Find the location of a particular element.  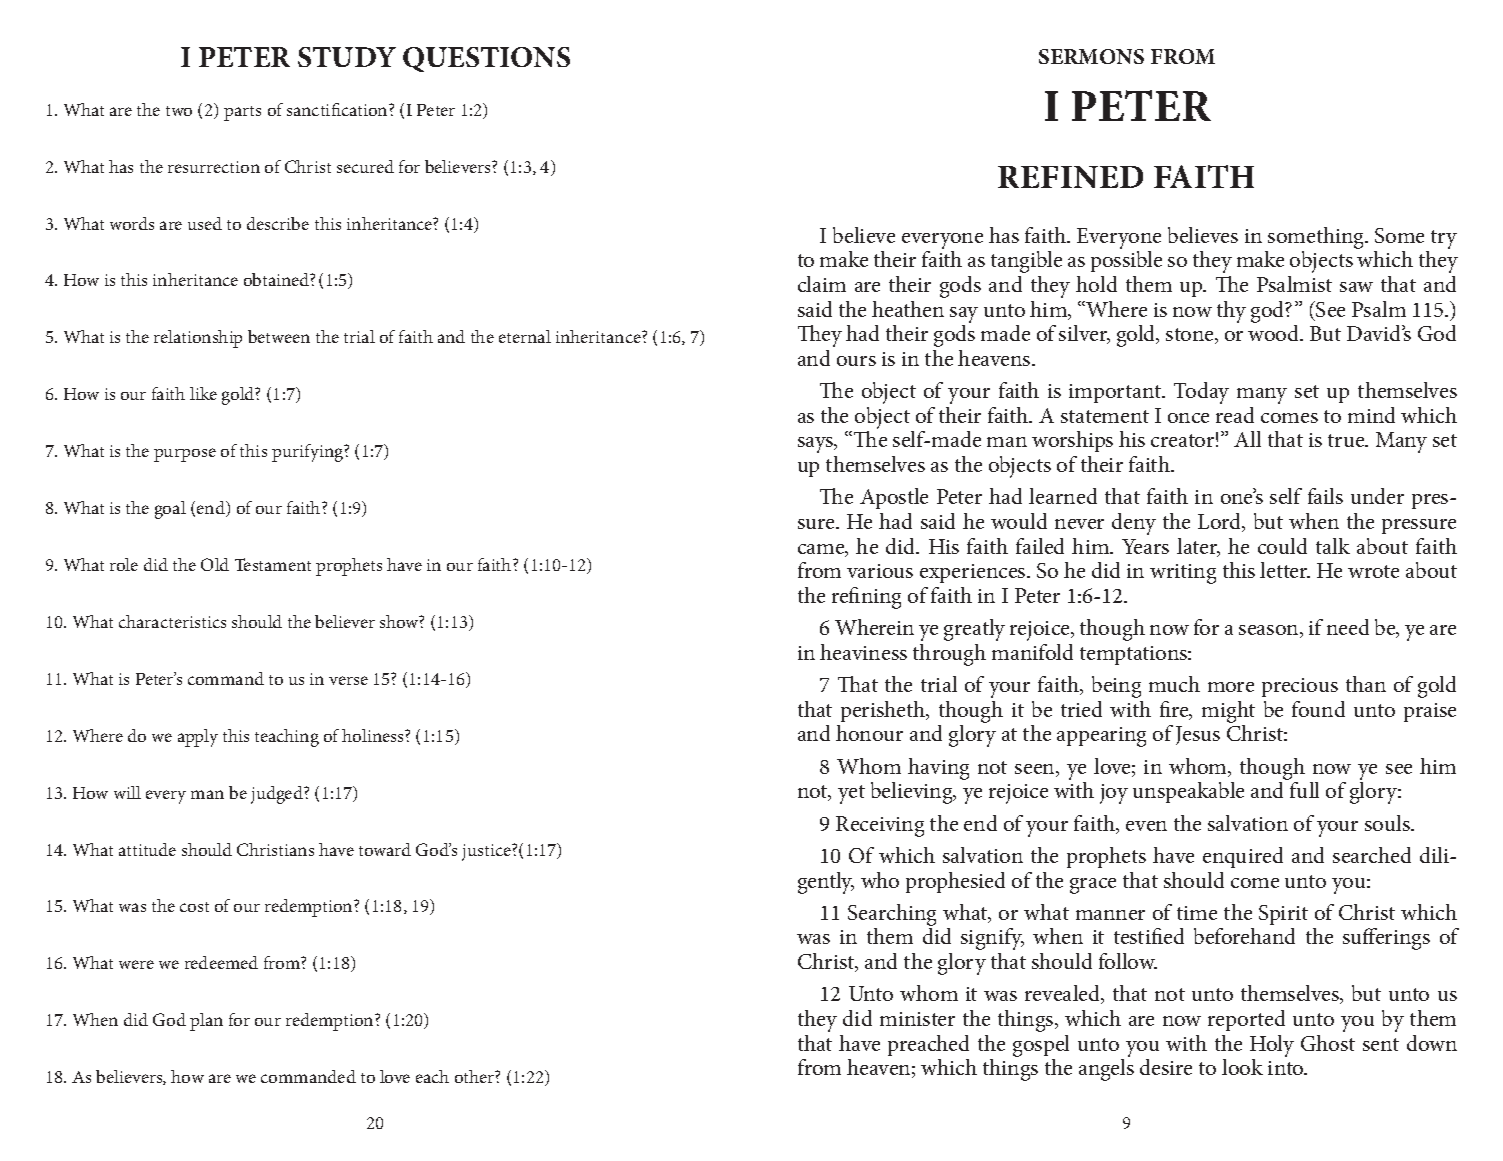

SERMONS is located at coordinates (1091, 56).
